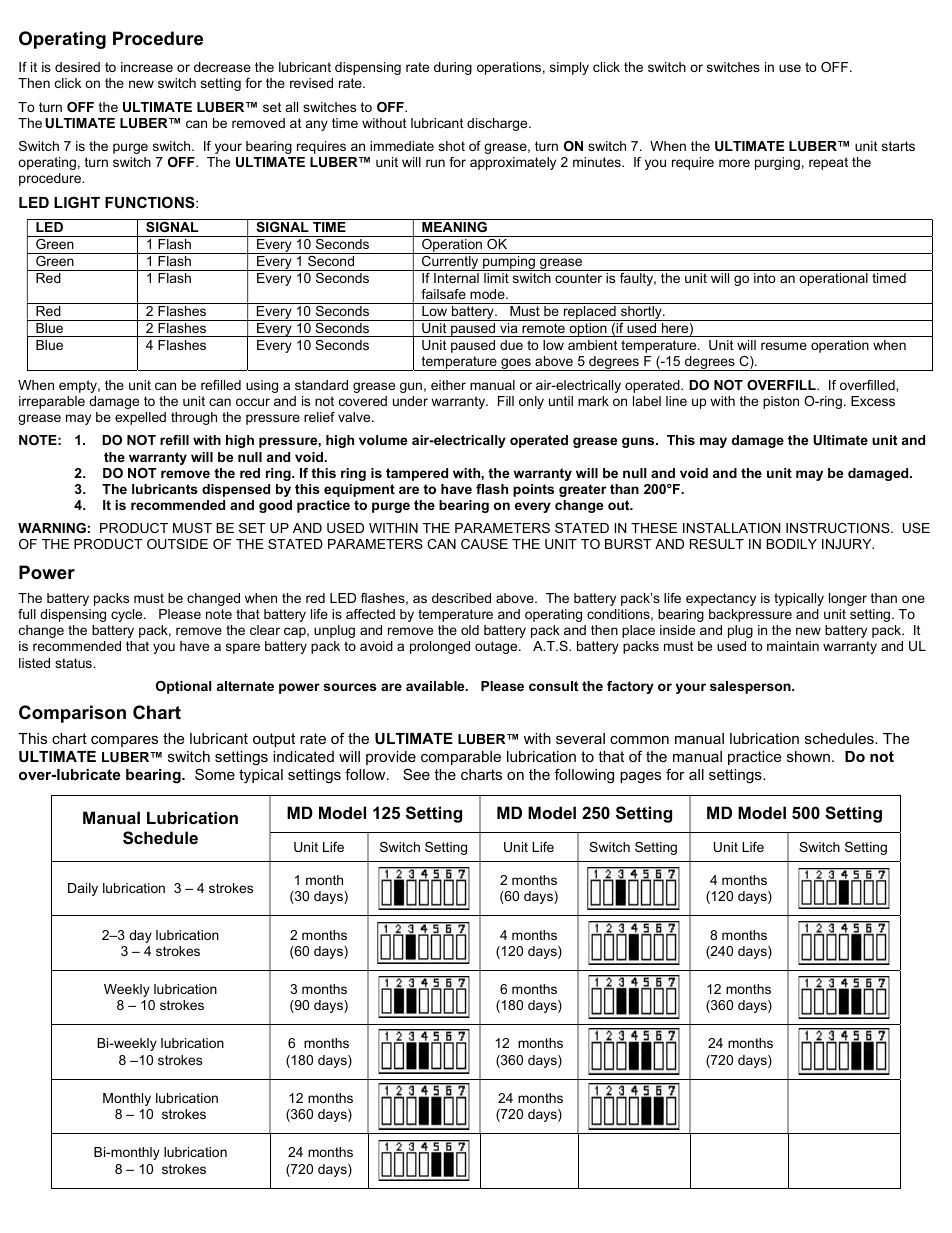  I want to click on discharge, so click(498, 124).
